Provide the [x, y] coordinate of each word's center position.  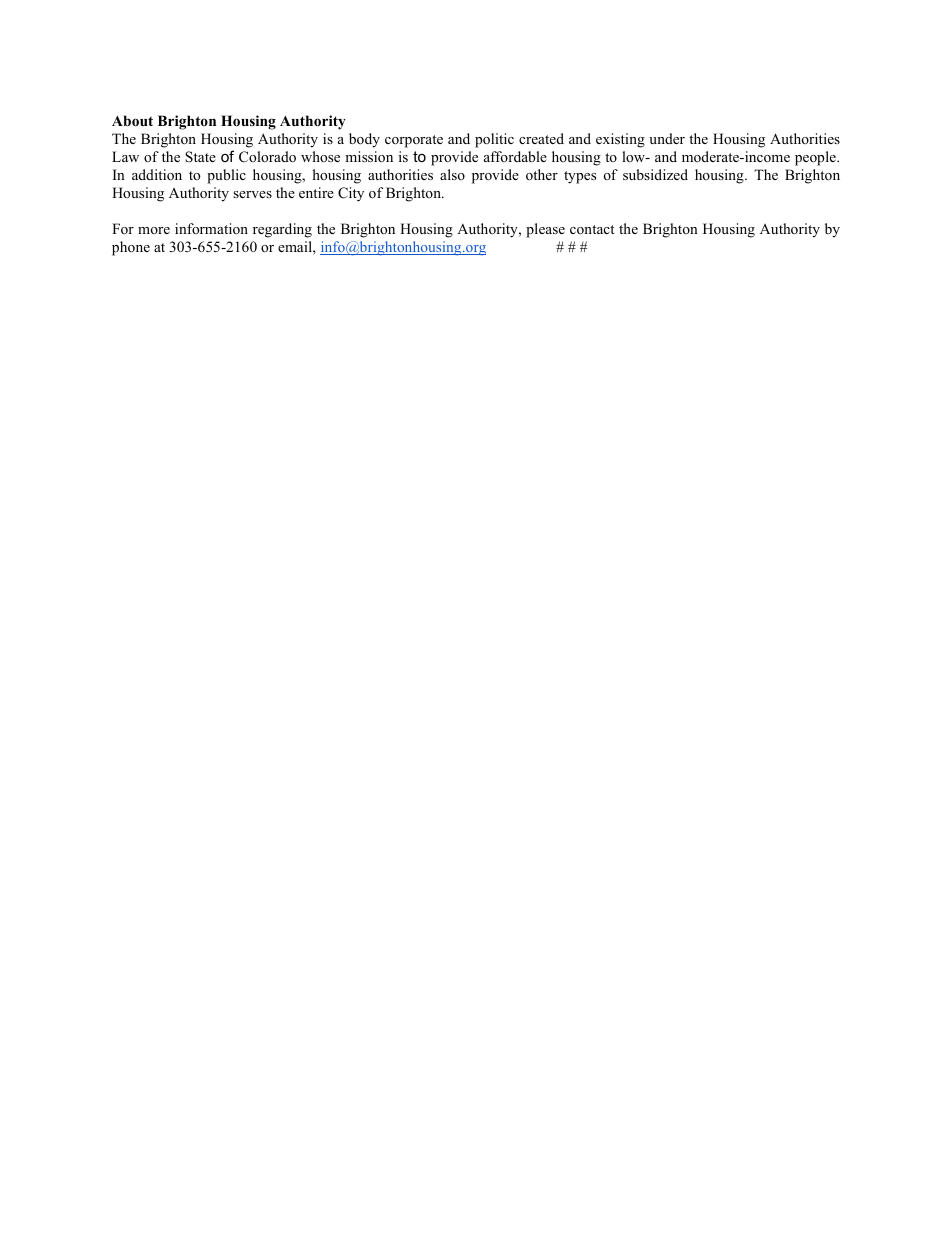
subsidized [655, 174]
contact [592, 229]
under [667, 138]
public [226, 176]
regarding [282, 230]
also [452, 174]
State [200, 157]
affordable [515, 156]
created [541, 138]
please [545, 230]
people [816, 158]
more [154, 230]
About [132, 121]
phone [131, 248]
